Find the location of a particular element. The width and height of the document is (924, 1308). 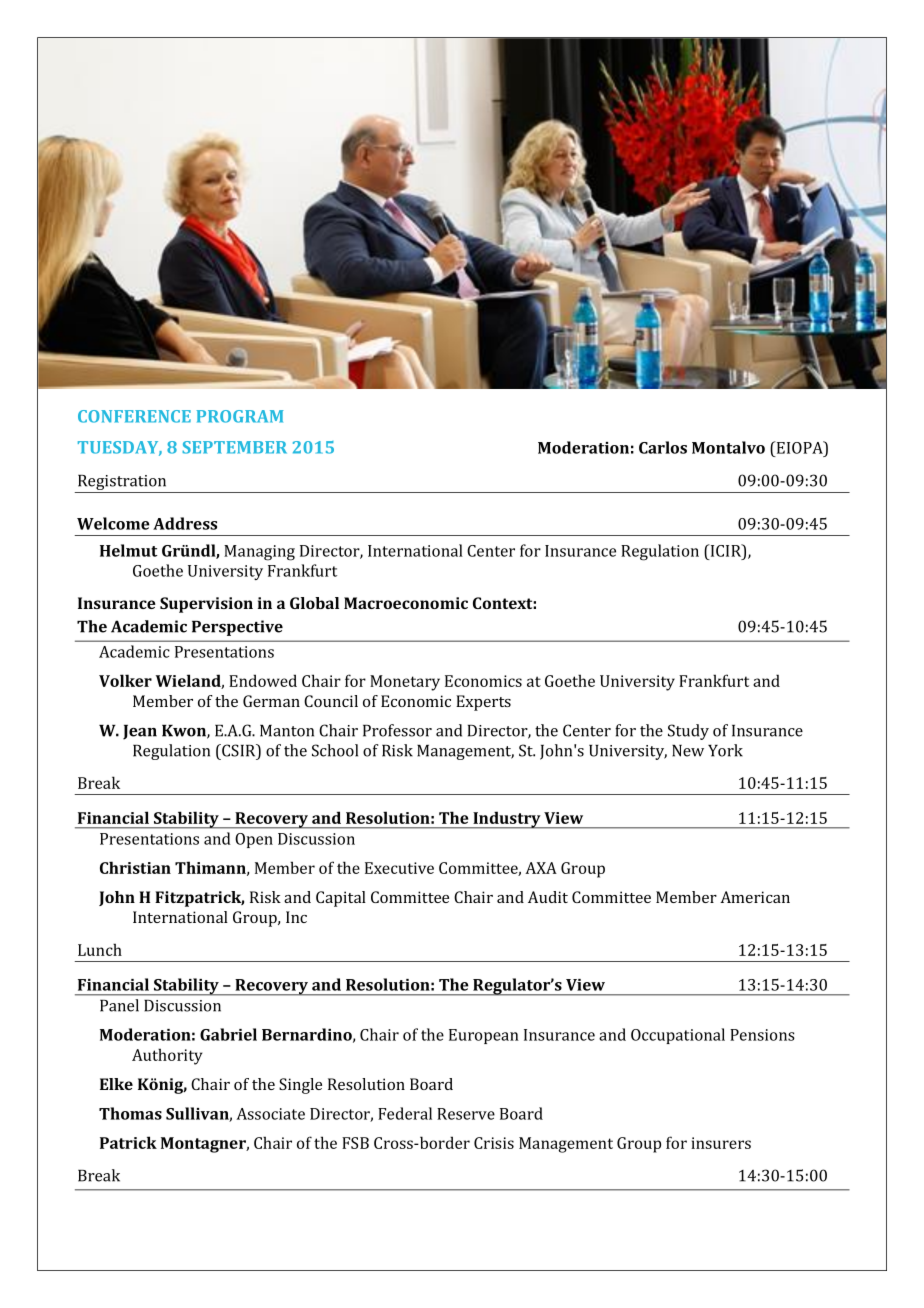

Thomas is located at coordinates (130, 1113).
